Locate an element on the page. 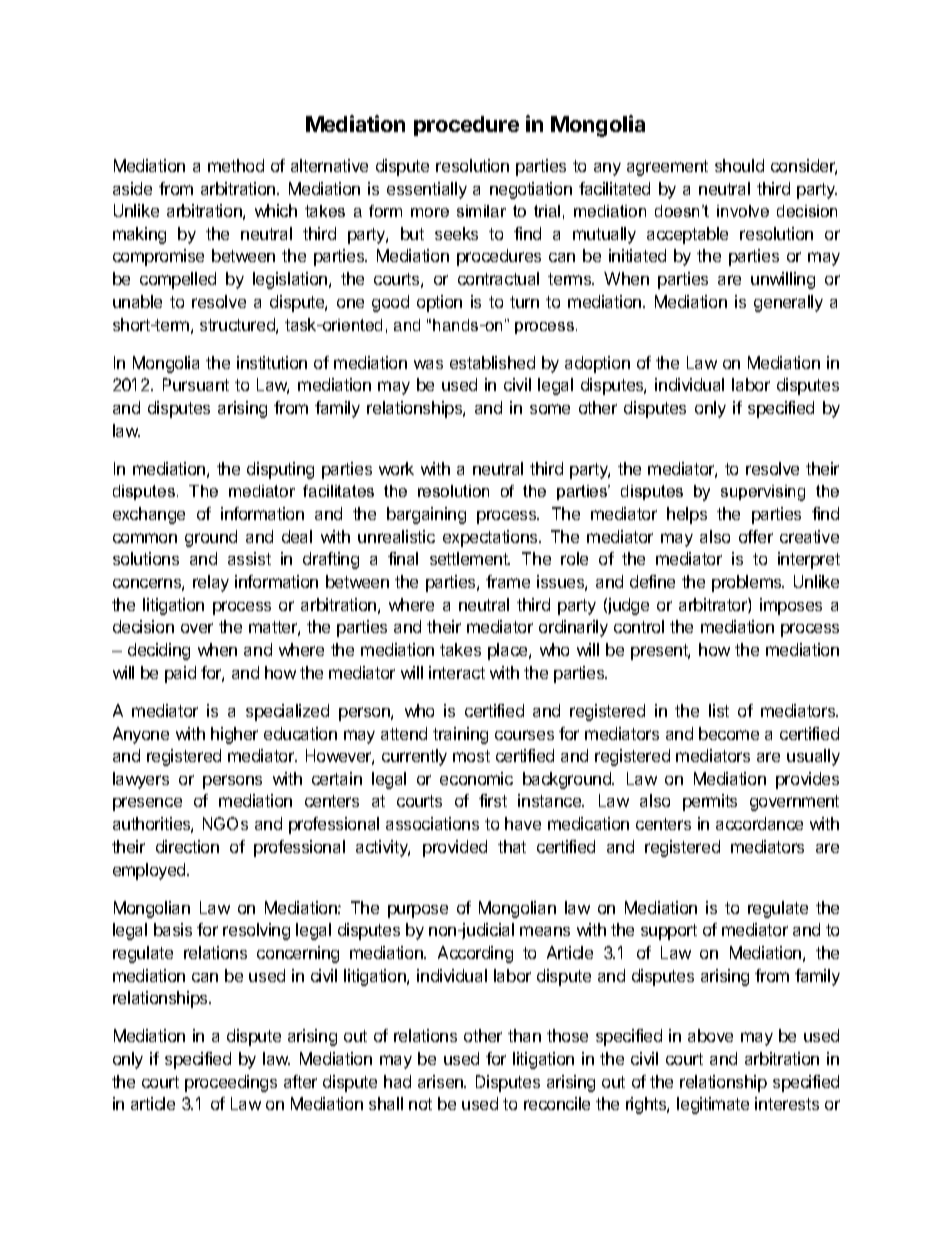  supervising is located at coordinates (763, 493).
